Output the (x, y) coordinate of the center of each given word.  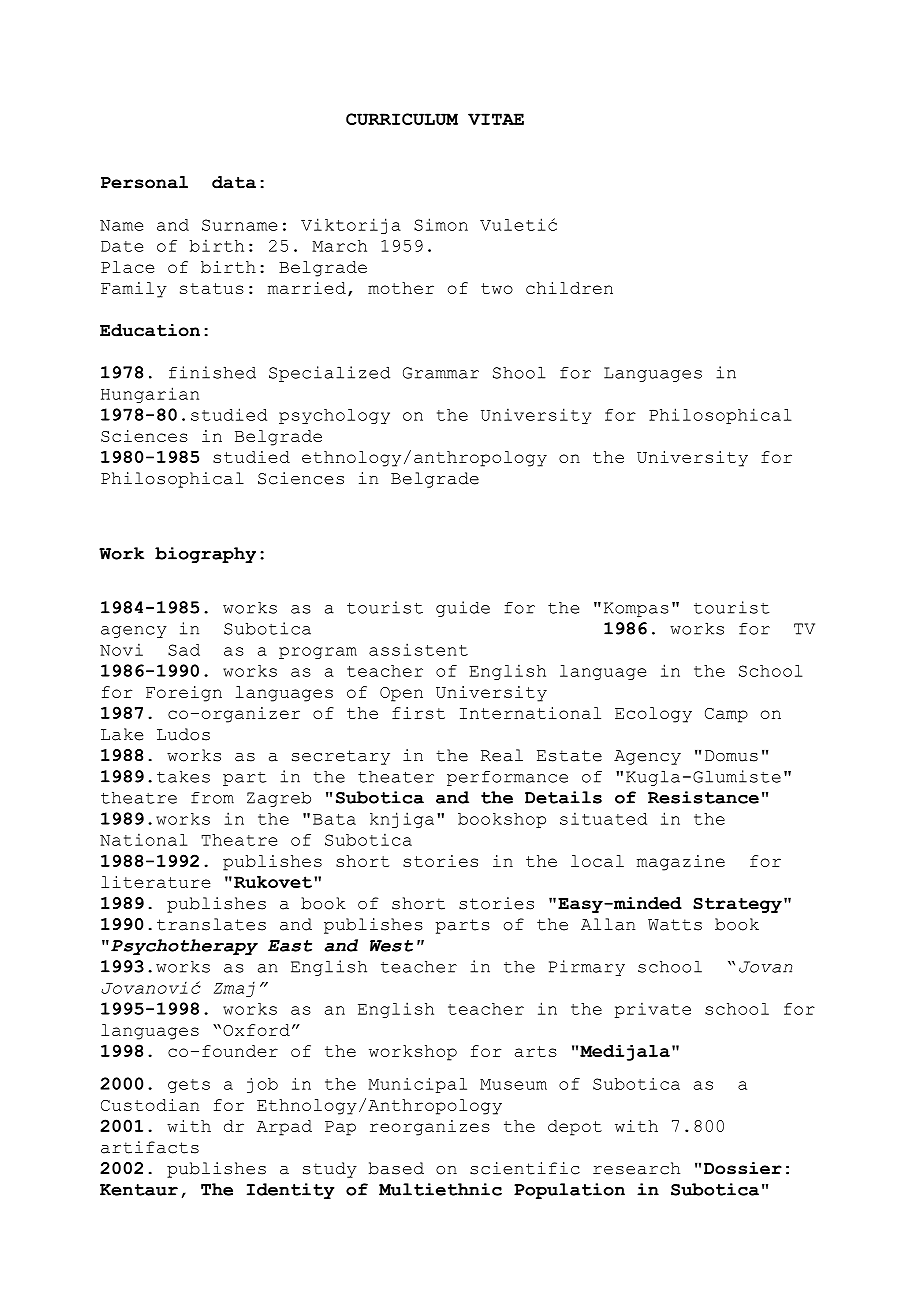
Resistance (703, 797)
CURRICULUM (402, 119)
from (212, 798)
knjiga (402, 820)
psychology (334, 416)
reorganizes (430, 1128)
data (234, 182)
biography (205, 555)
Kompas (636, 609)
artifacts (150, 1147)
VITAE (496, 119)
